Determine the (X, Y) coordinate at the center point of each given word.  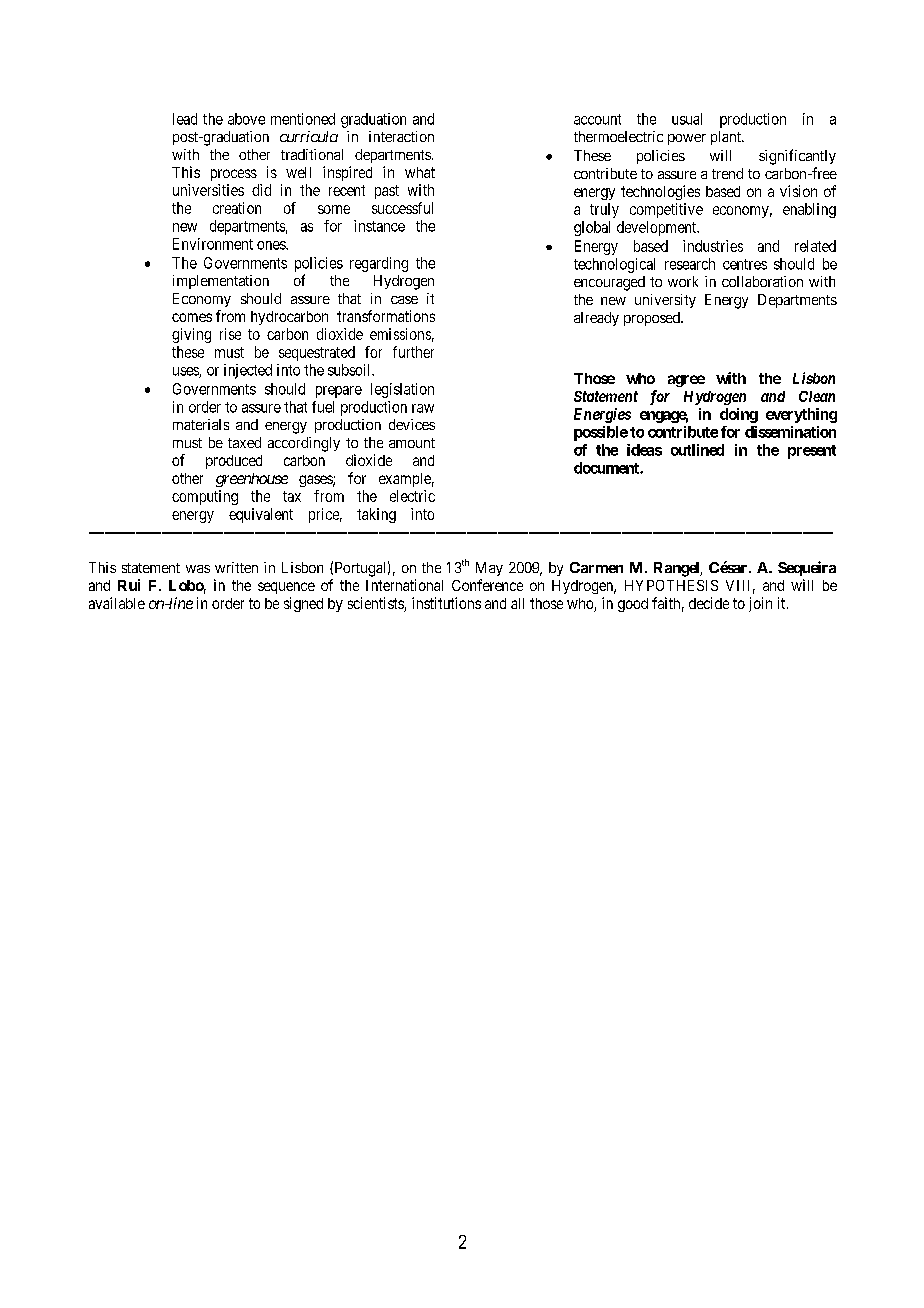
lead (185, 119)
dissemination (790, 432)
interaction (401, 136)
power (687, 139)
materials (201, 424)
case (404, 300)
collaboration (762, 281)
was (198, 569)
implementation (221, 282)
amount (412, 443)
